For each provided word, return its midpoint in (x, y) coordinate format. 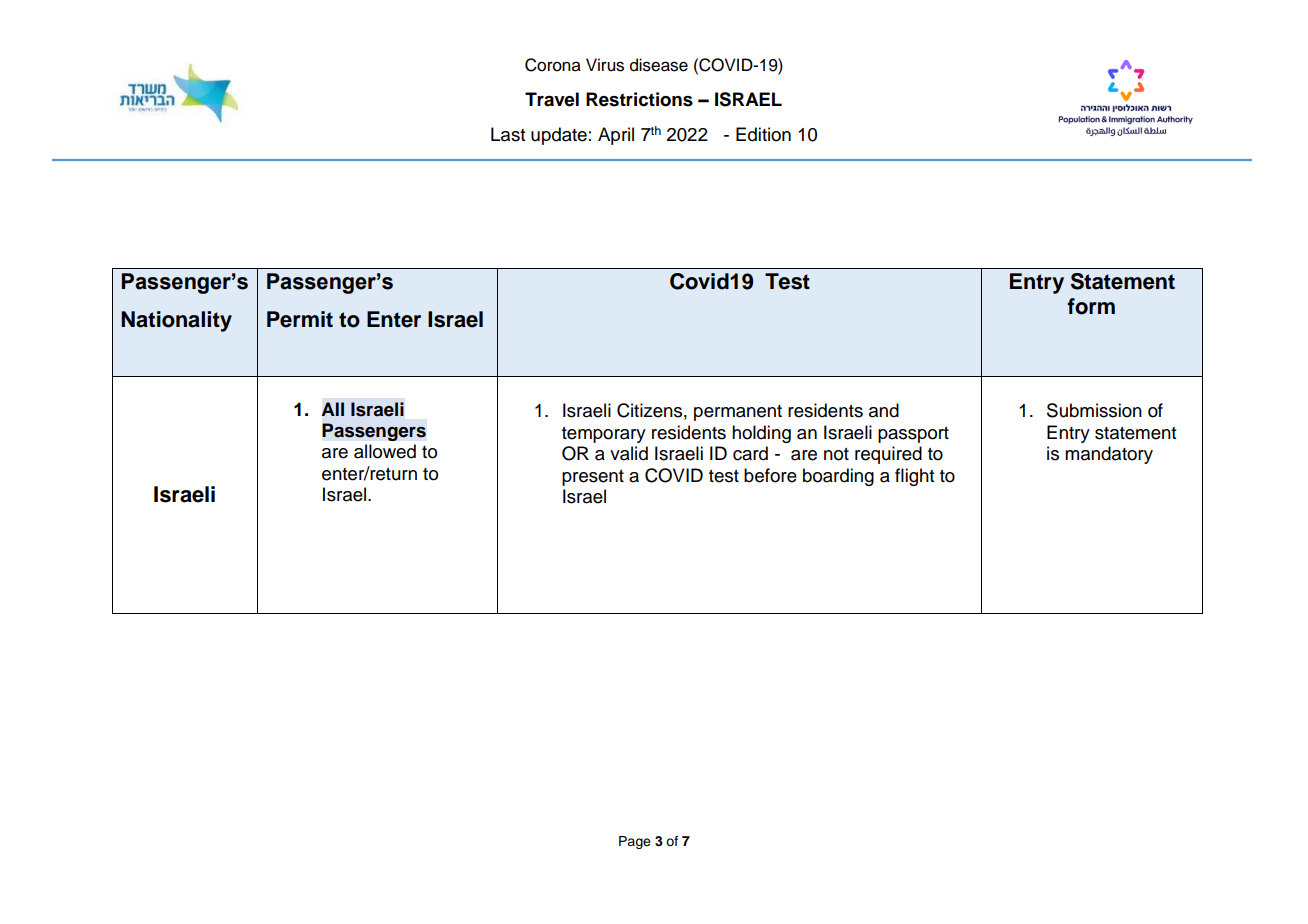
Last (508, 134)
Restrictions (639, 99)
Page (635, 842)
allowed (385, 451)
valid (629, 453)
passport (913, 435)
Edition (763, 134)
